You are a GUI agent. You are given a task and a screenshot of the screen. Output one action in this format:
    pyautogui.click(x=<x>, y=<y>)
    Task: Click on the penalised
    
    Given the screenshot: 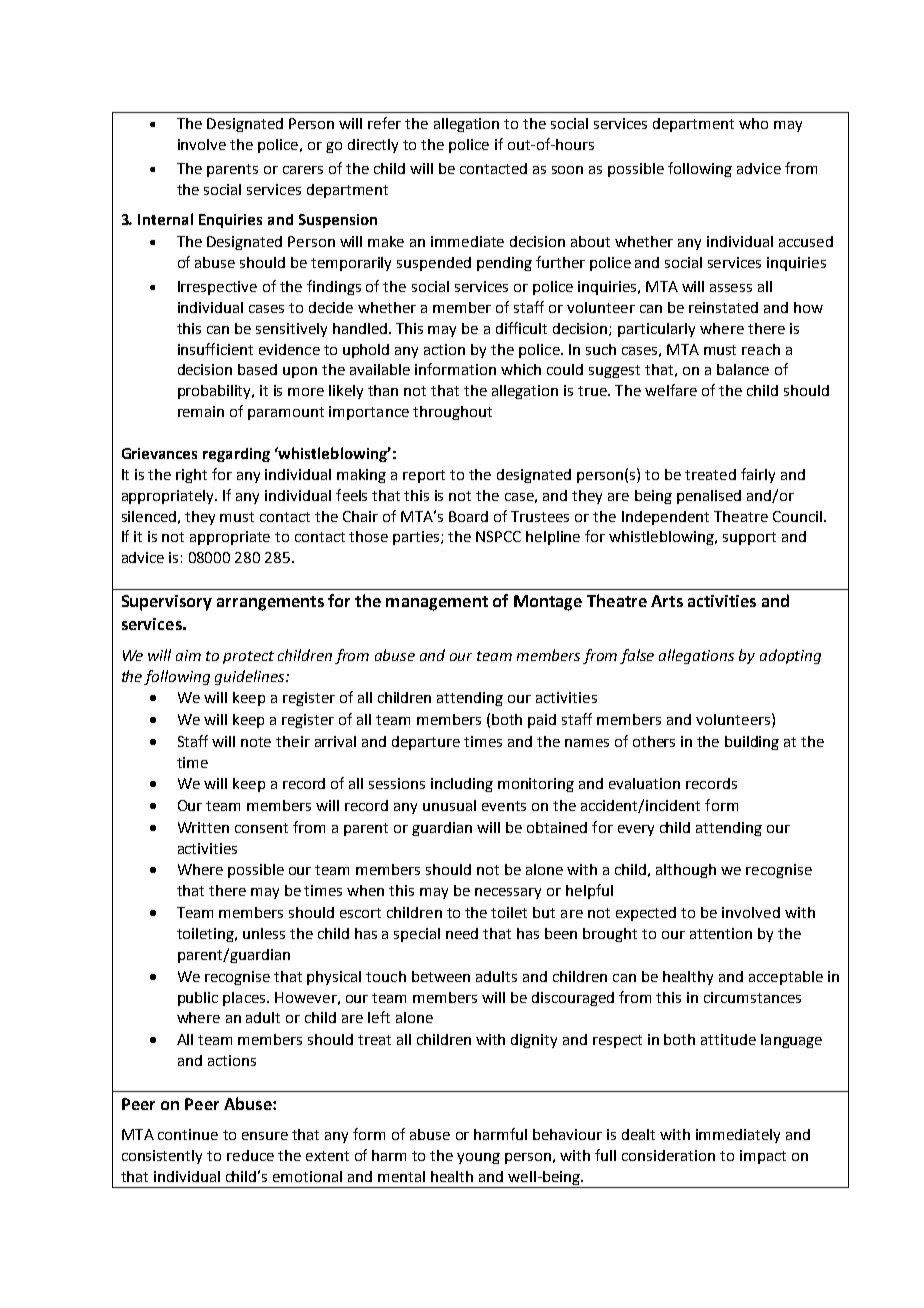 What is the action you would take?
    pyautogui.click(x=709, y=497)
